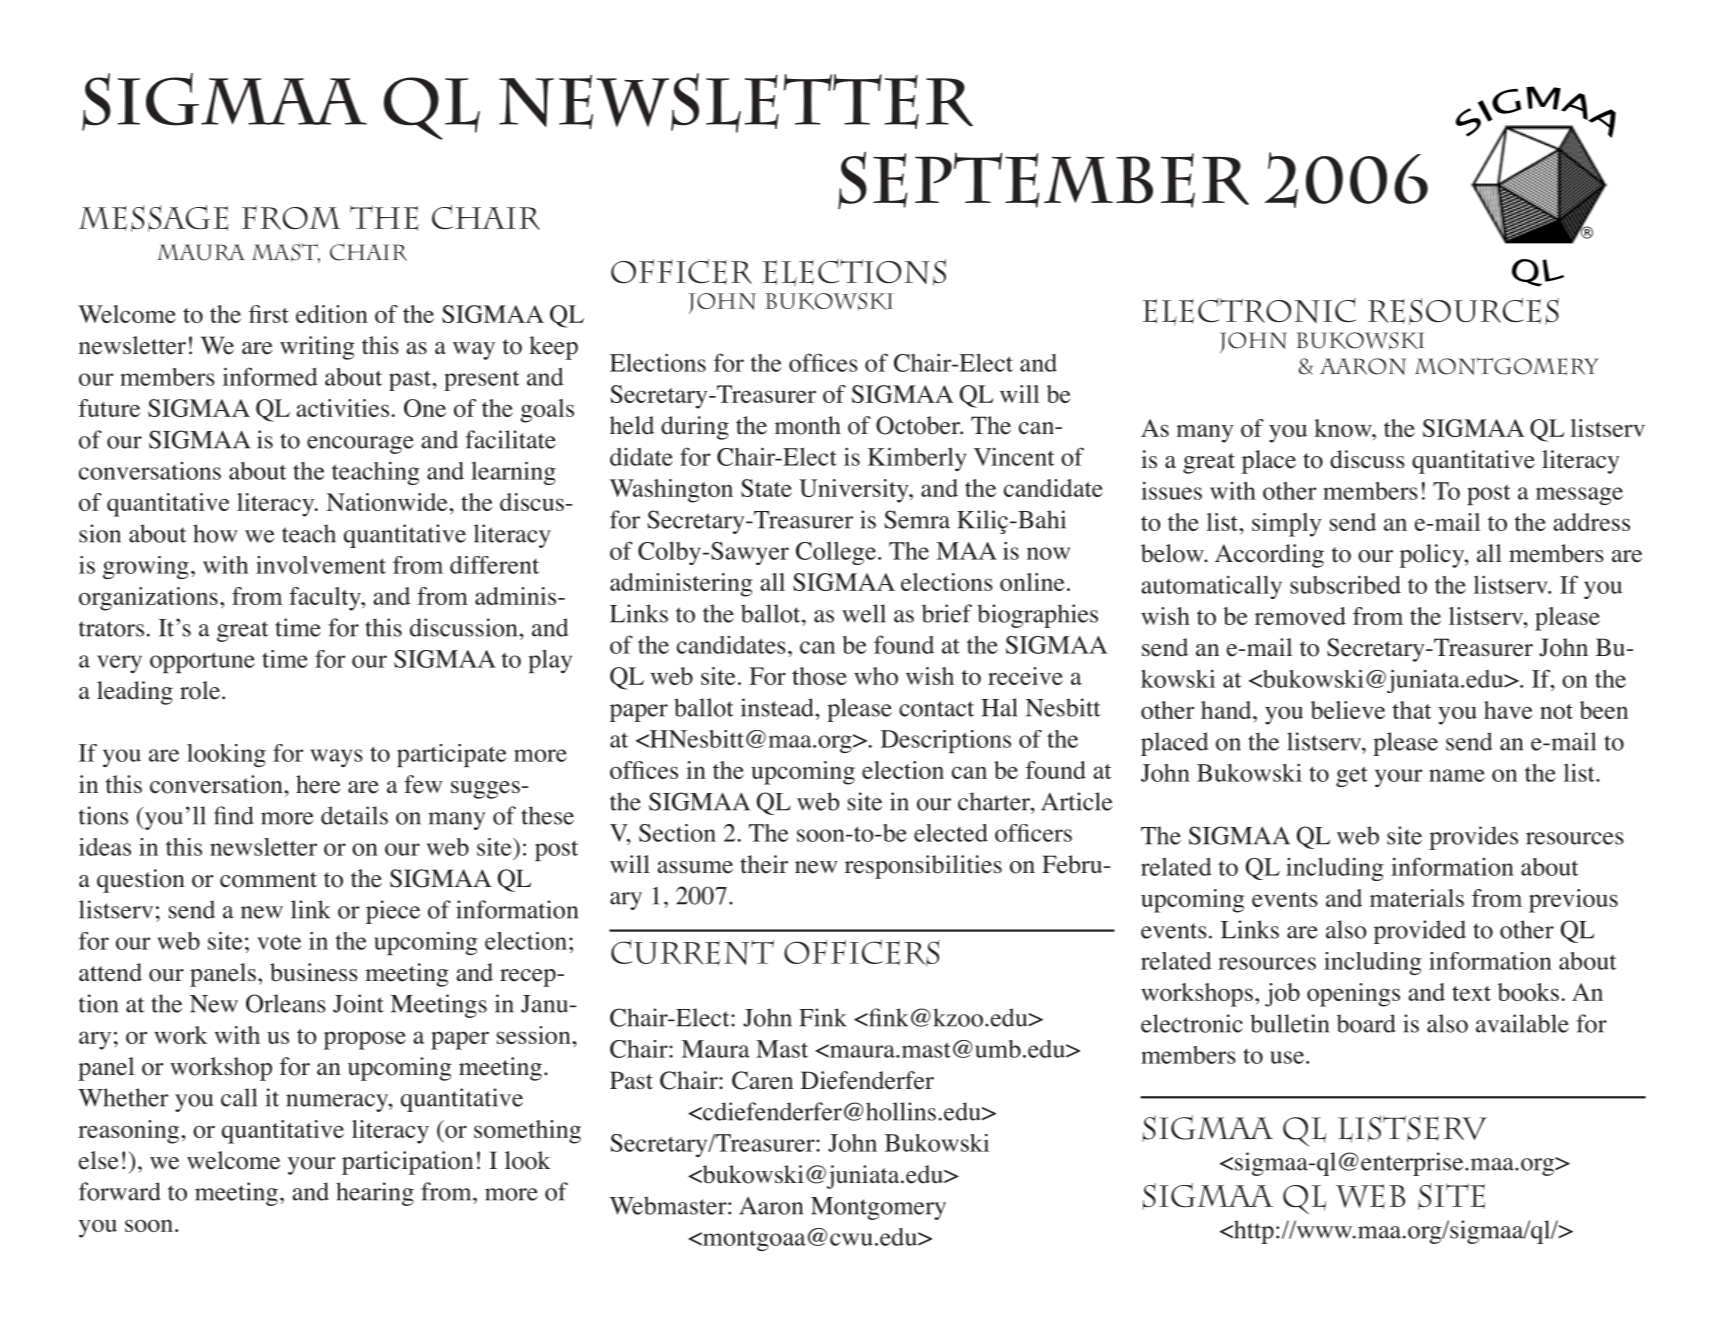 This screenshot has height=1332, width=1724. I want to click on something, so click(527, 1132).
